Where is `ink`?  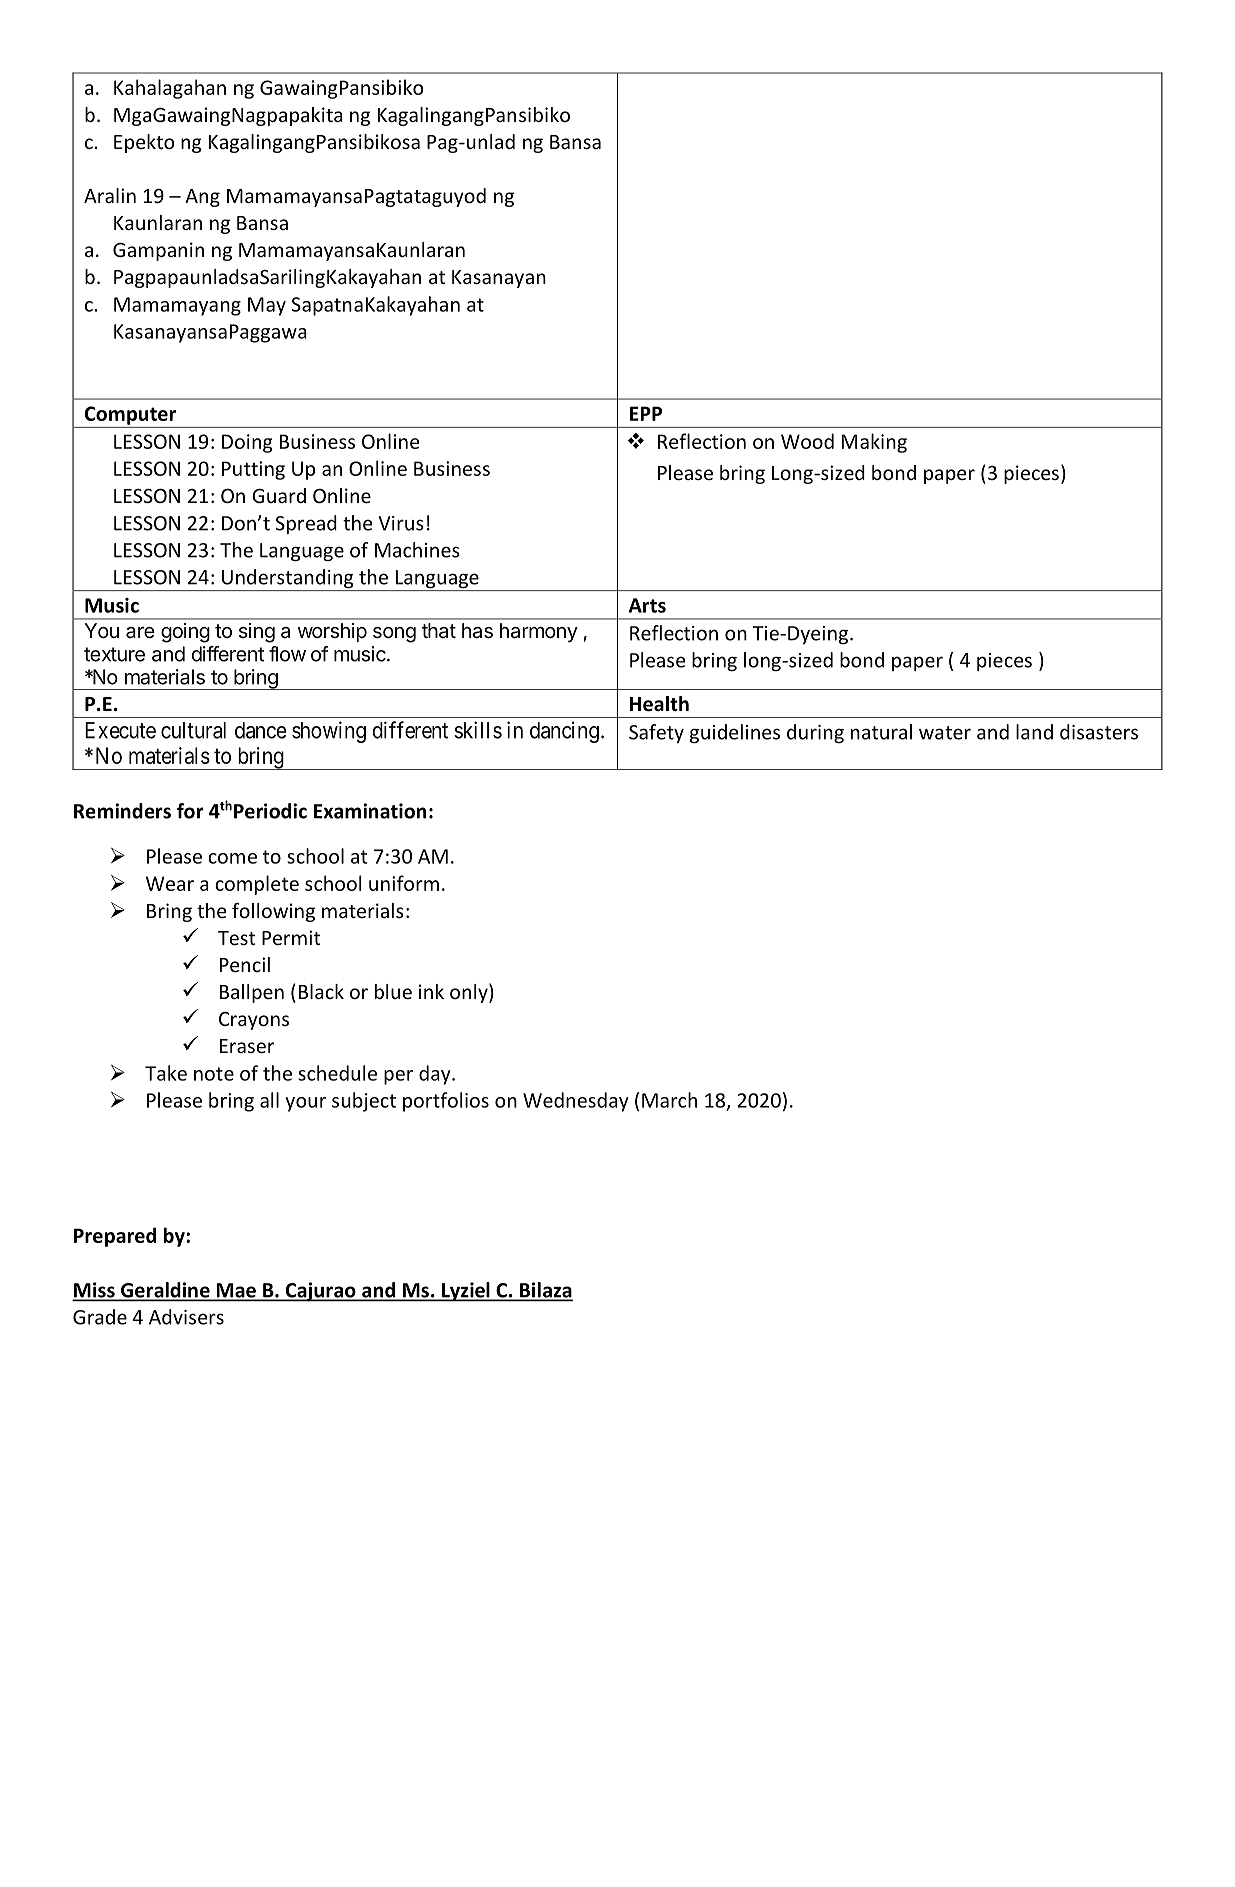 ink is located at coordinates (431, 991).
